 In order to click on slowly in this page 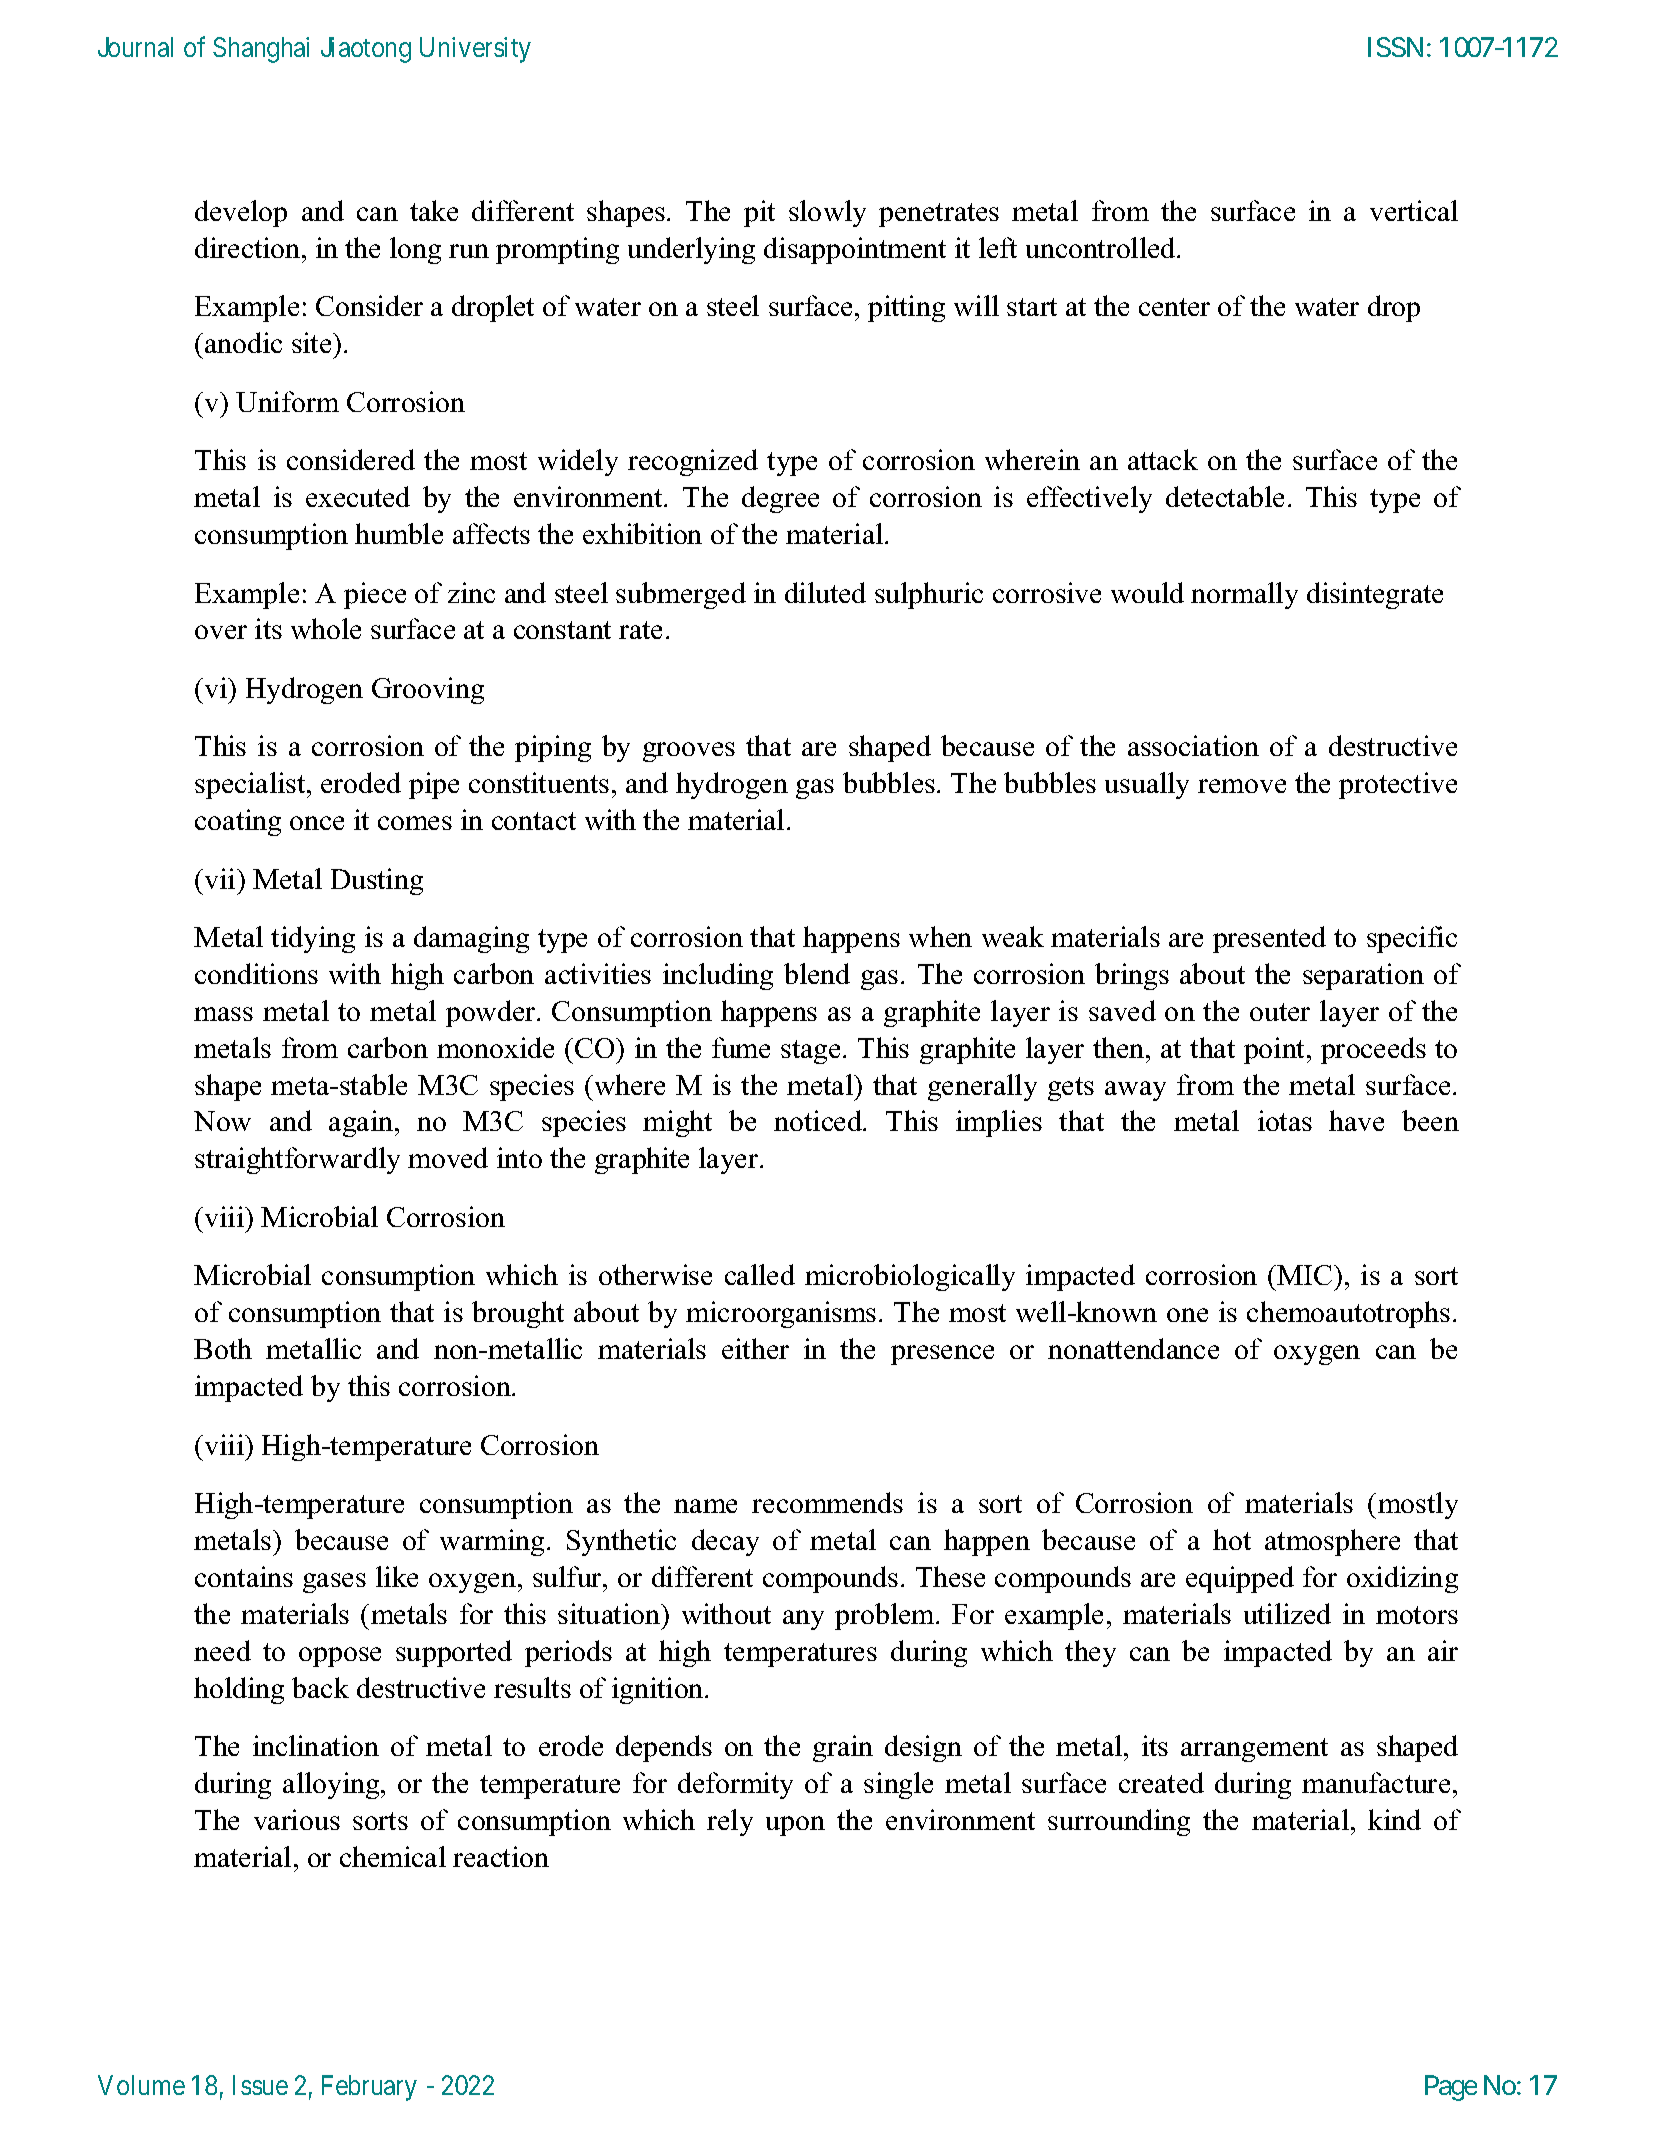, I will do `click(827, 213)`.
